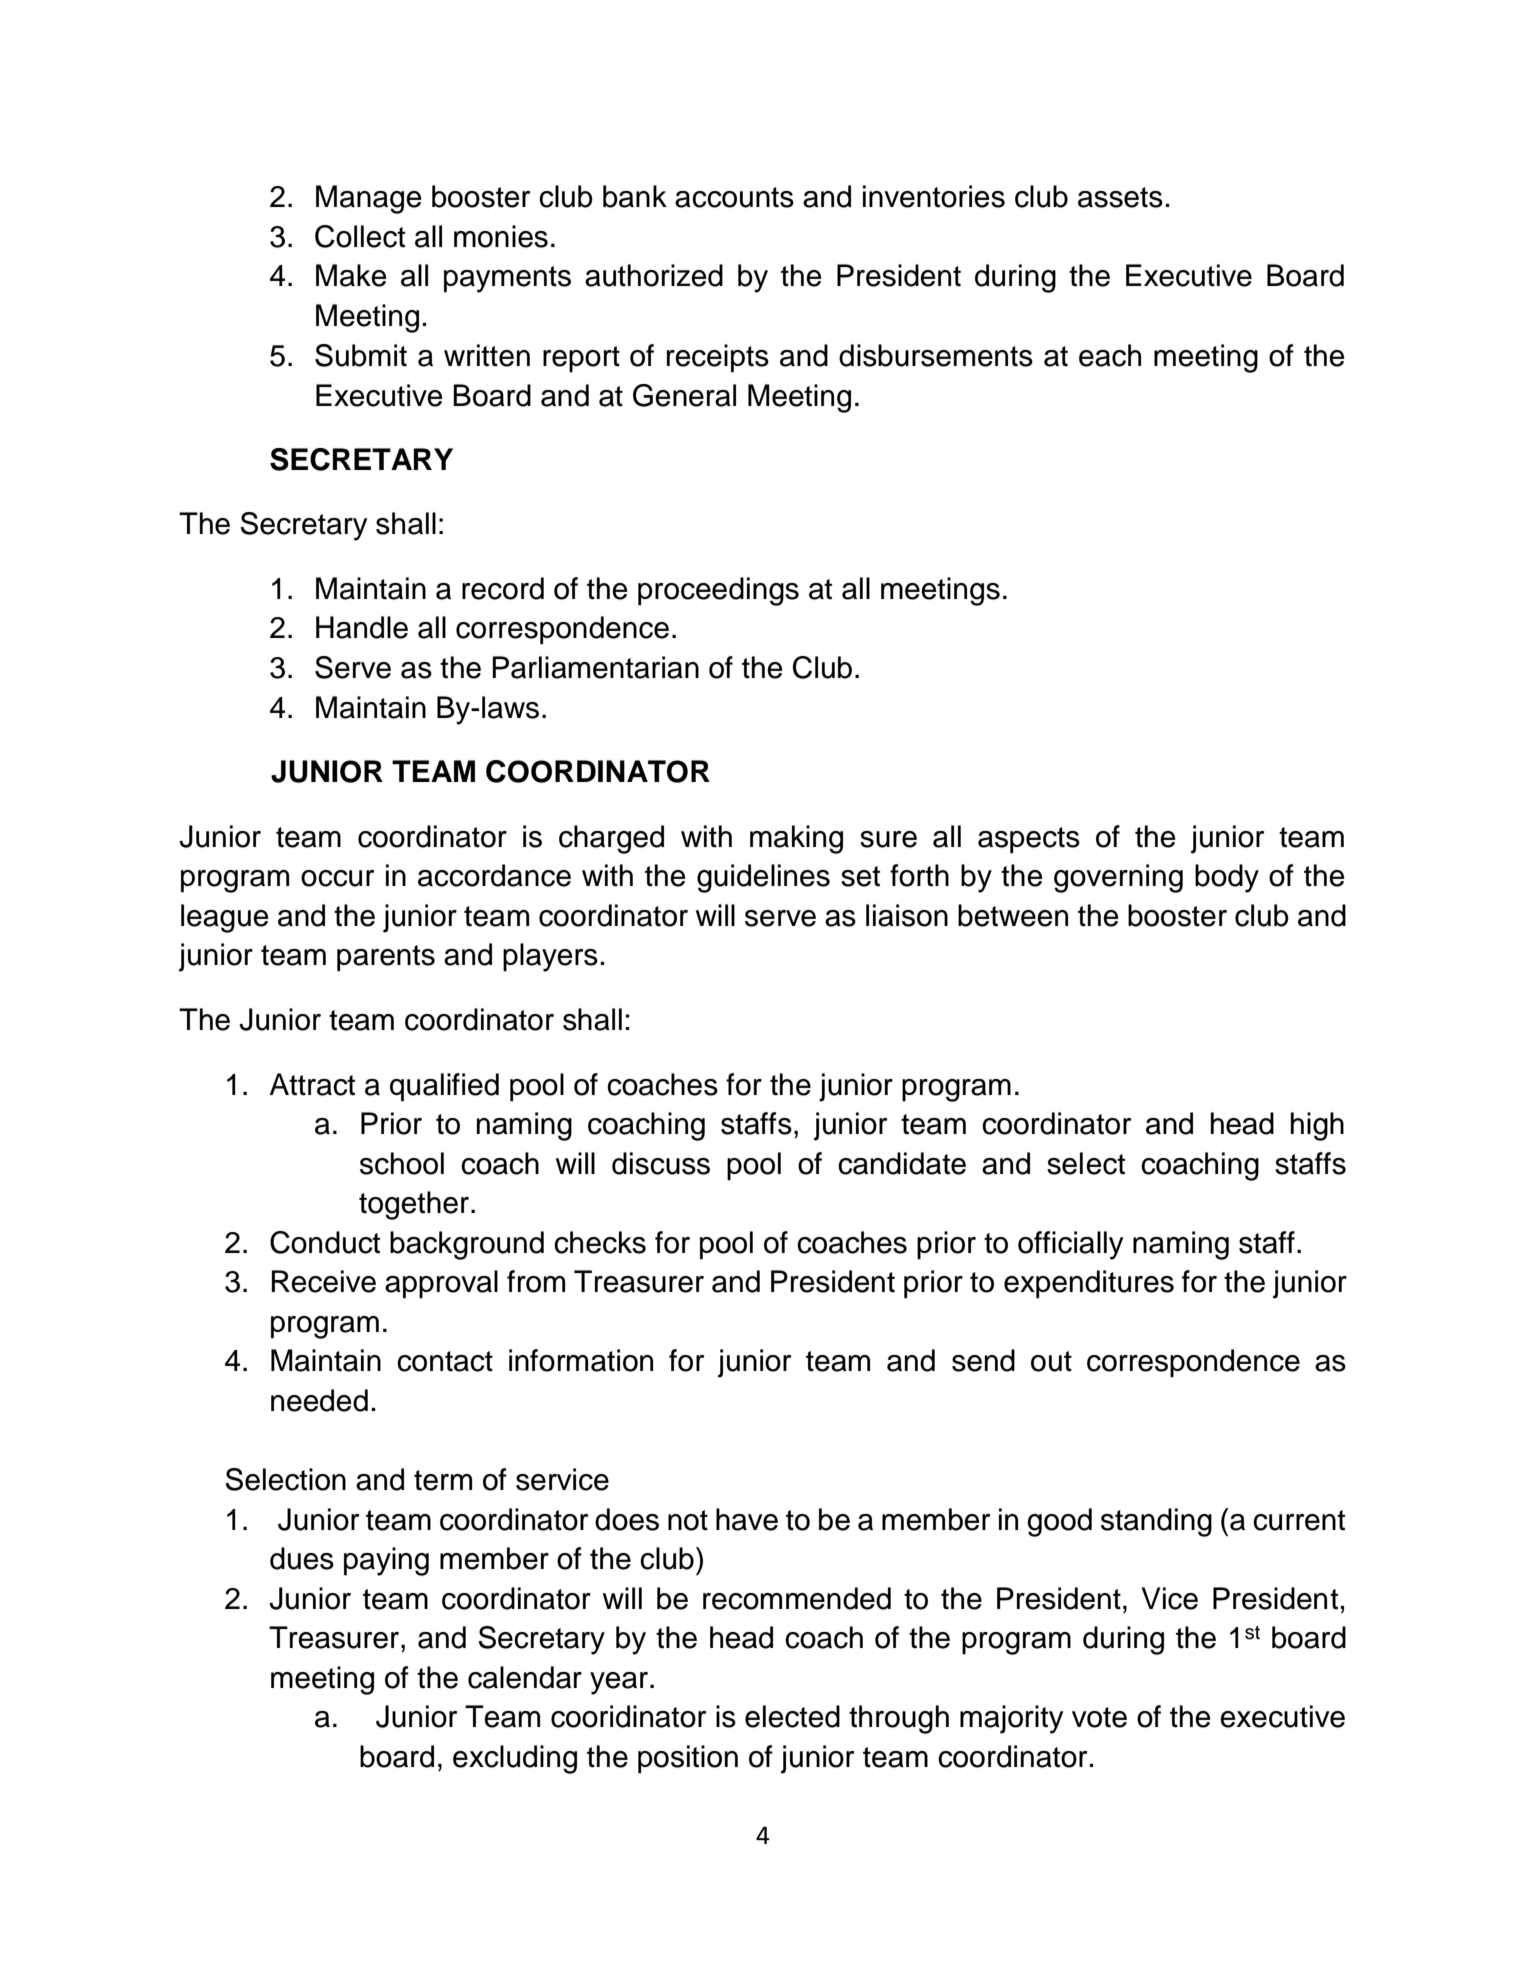 This screenshot has width=1526, height=1975. I want to click on Handle, so click(362, 627).
